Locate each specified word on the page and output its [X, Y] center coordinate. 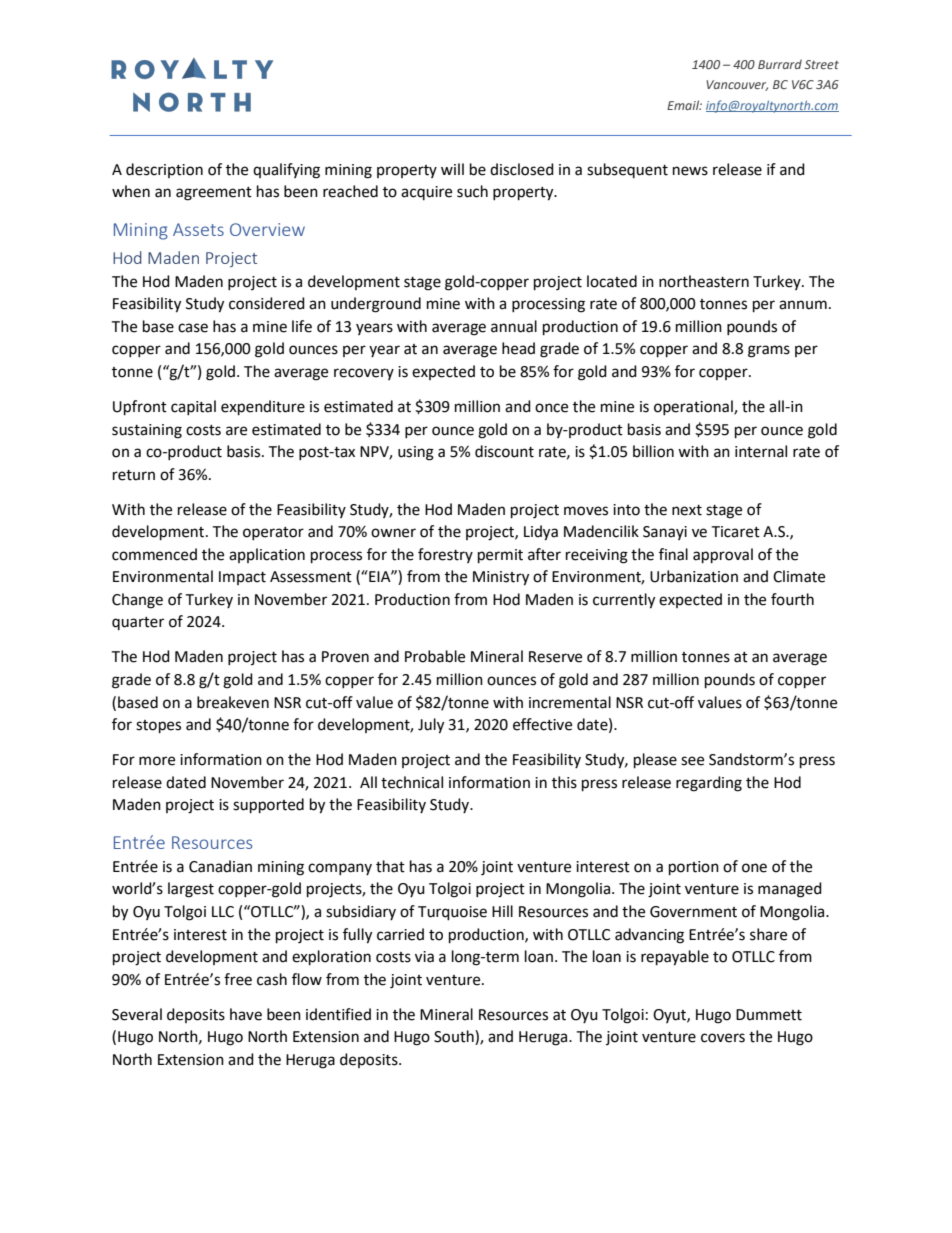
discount [504, 451]
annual [514, 326]
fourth [792, 599]
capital [193, 407]
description [164, 170]
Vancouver [737, 85]
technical [412, 782]
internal [761, 451]
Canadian [220, 866]
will [452, 169]
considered [267, 303]
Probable [435, 656]
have [246, 1014]
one [754, 868]
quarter [138, 623]
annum [803, 305]
